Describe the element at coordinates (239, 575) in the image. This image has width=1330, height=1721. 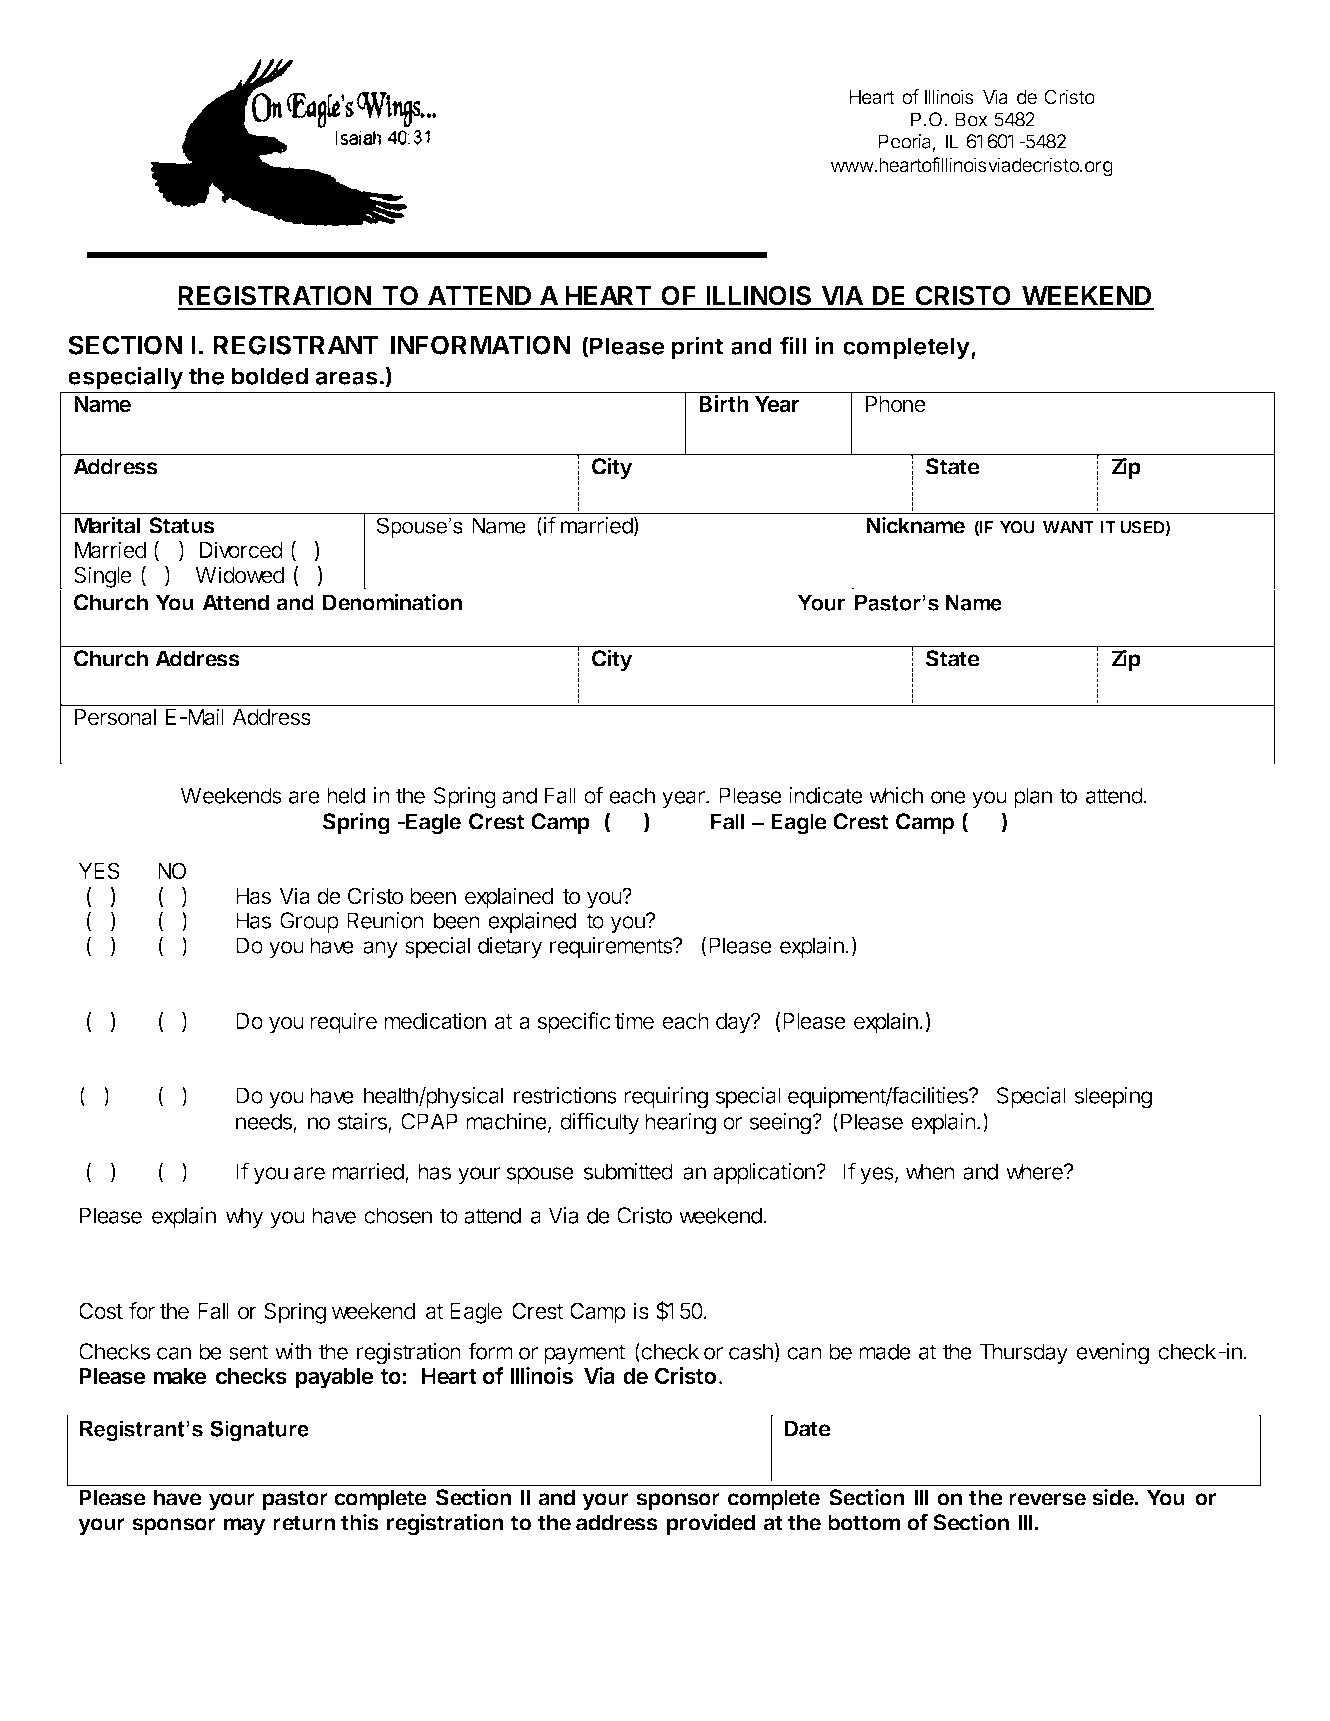
I see `Widowed` at that location.
